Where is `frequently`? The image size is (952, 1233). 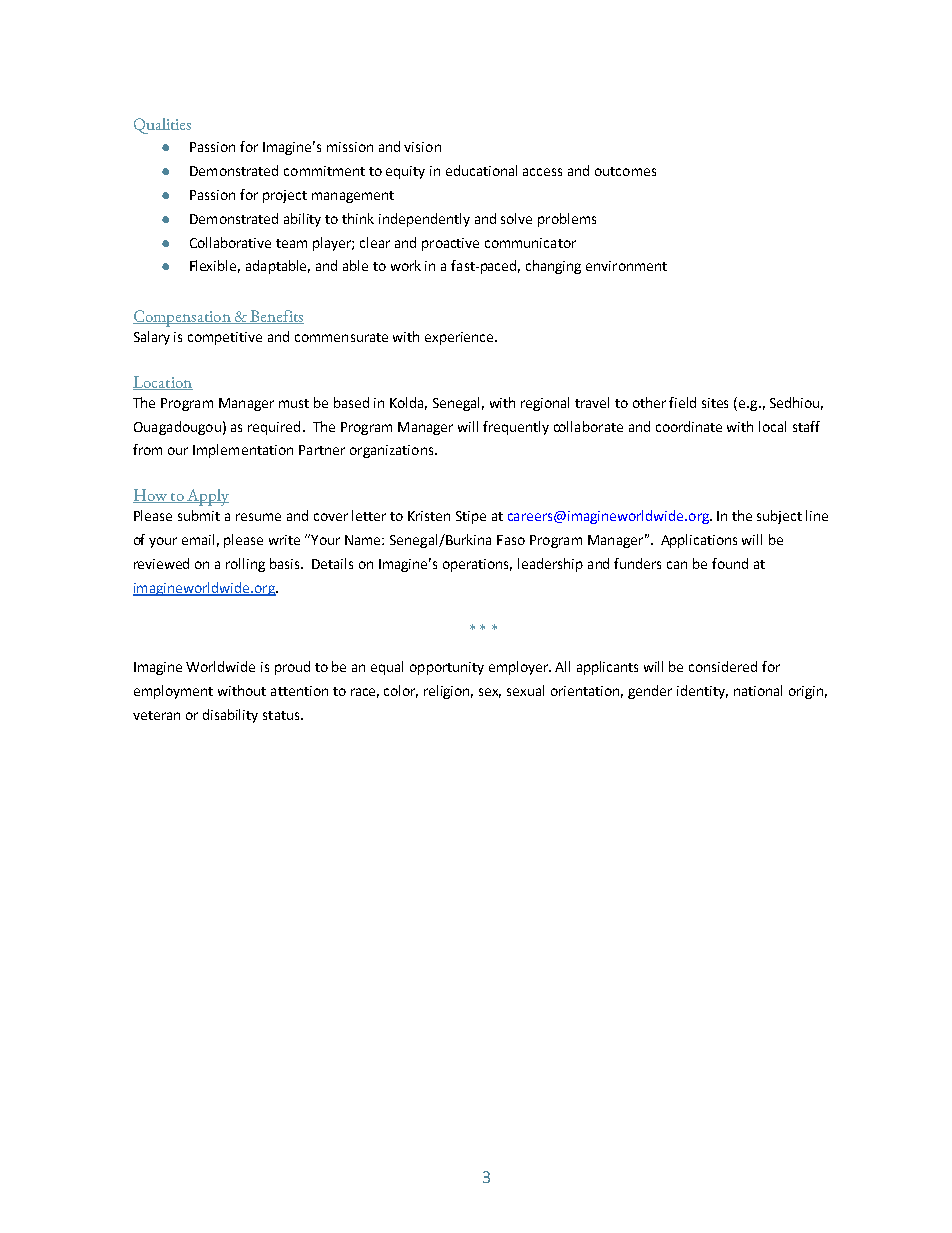
frequently is located at coordinates (516, 428).
